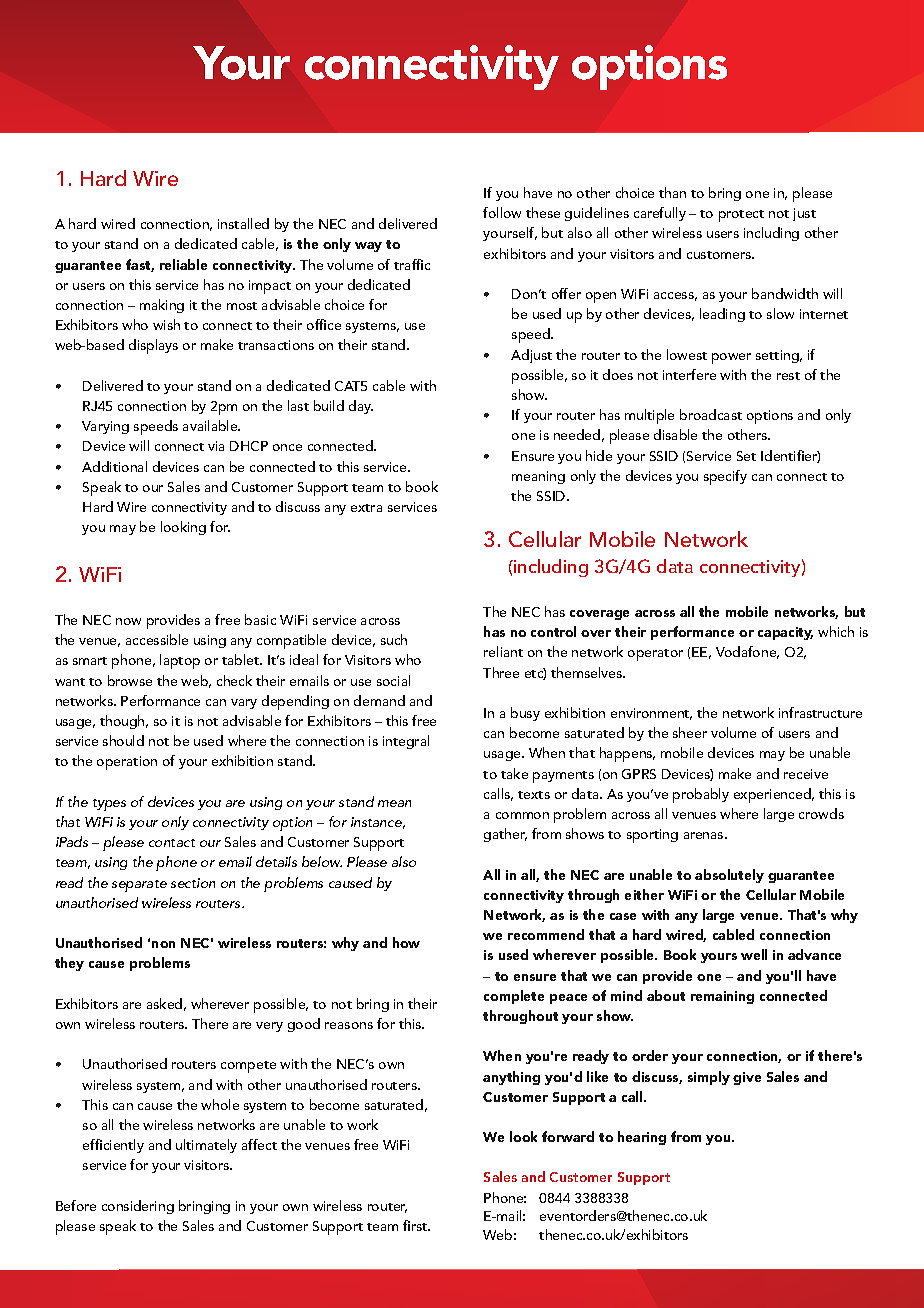 This screenshot has height=1308, width=924. What do you see at coordinates (502, 212) in the screenshot?
I see `follow` at bounding box center [502, 212].
